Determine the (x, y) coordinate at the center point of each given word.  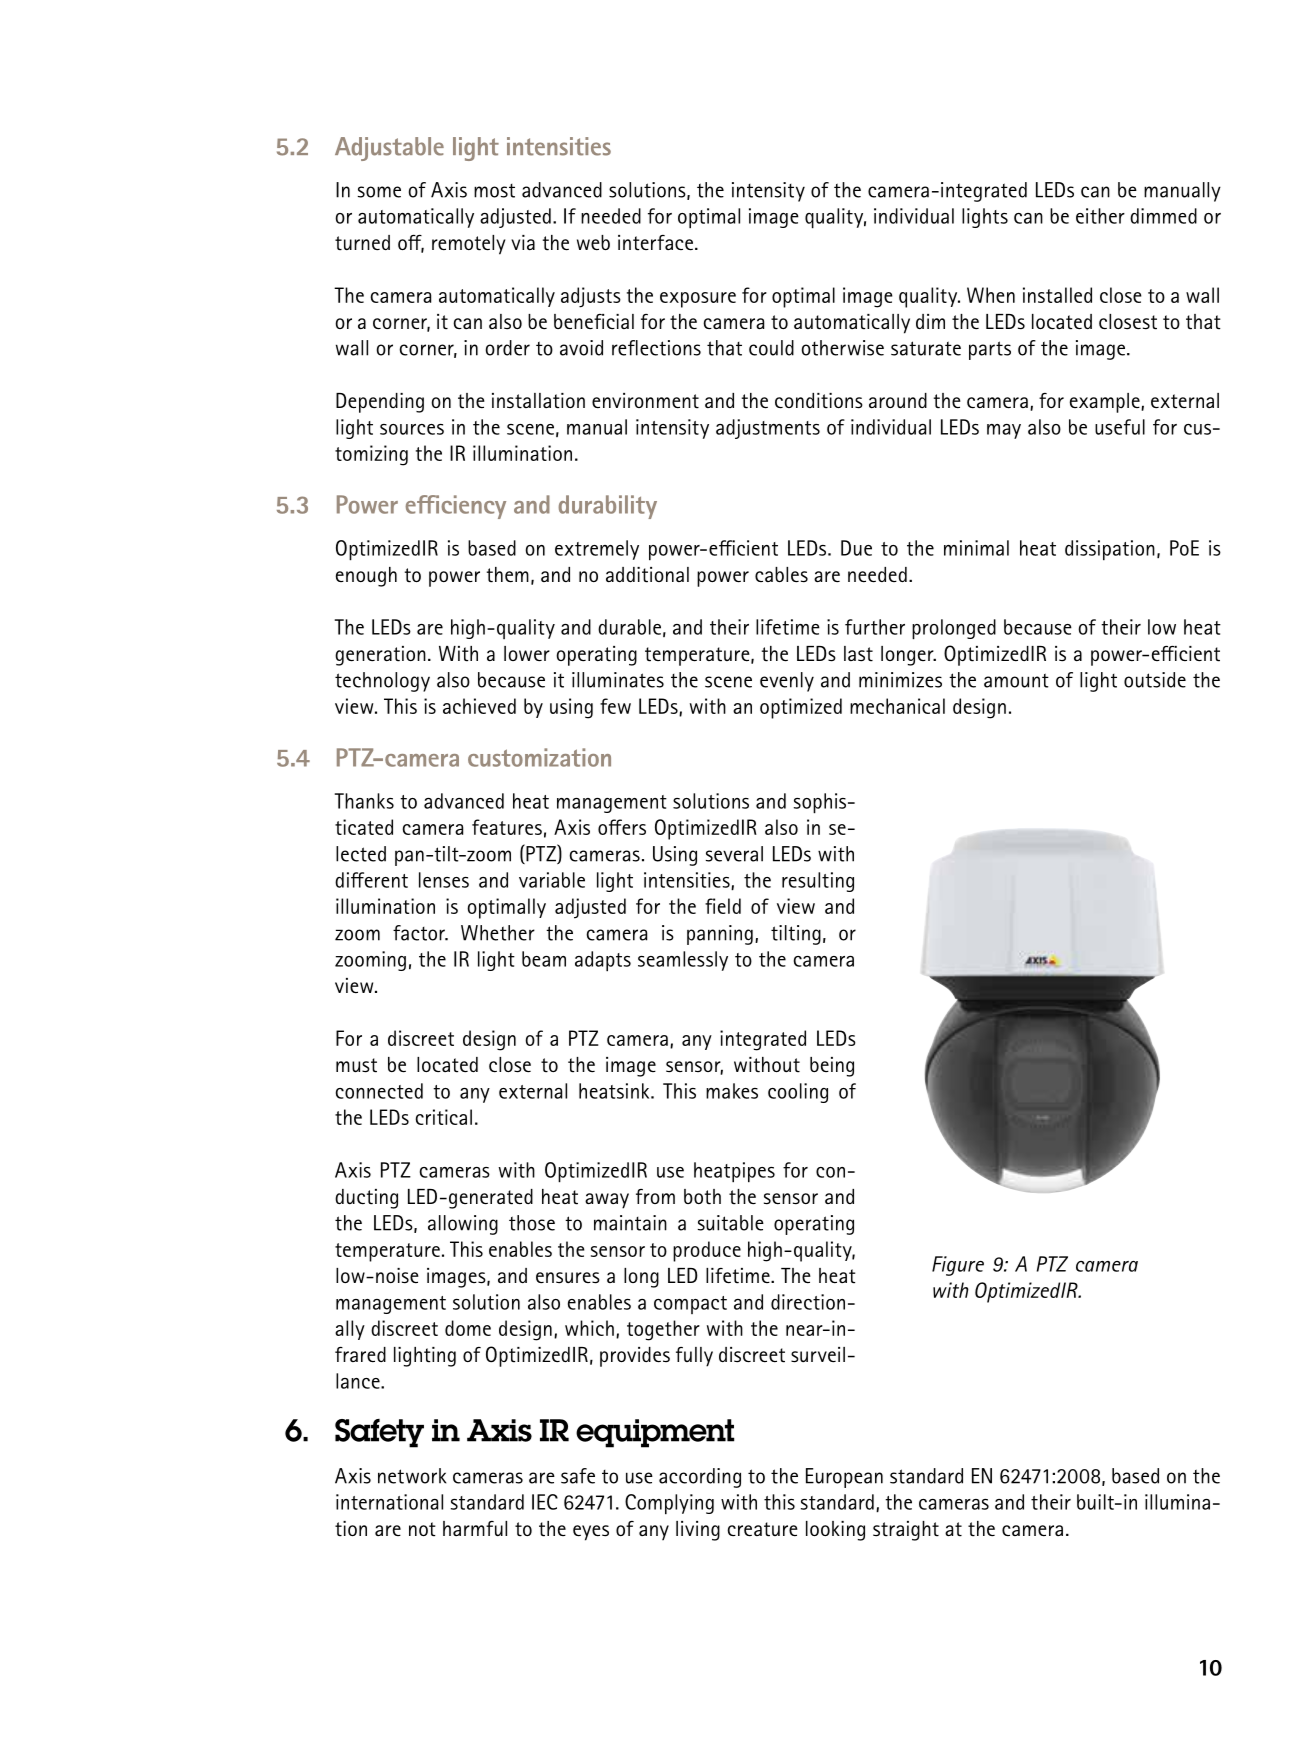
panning (720, 935)
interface (657, 243)
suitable (731, 1223)
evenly (787, 682)
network (412, 1476)
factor (420, 933)
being (832, 1067)
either (1100, 216)
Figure (958, 1266)
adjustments (768, 429)
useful (1120, 427)
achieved (479, 706)
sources (412, 429)
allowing (463, 1225)
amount (1016, 680)
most (494, 191)
